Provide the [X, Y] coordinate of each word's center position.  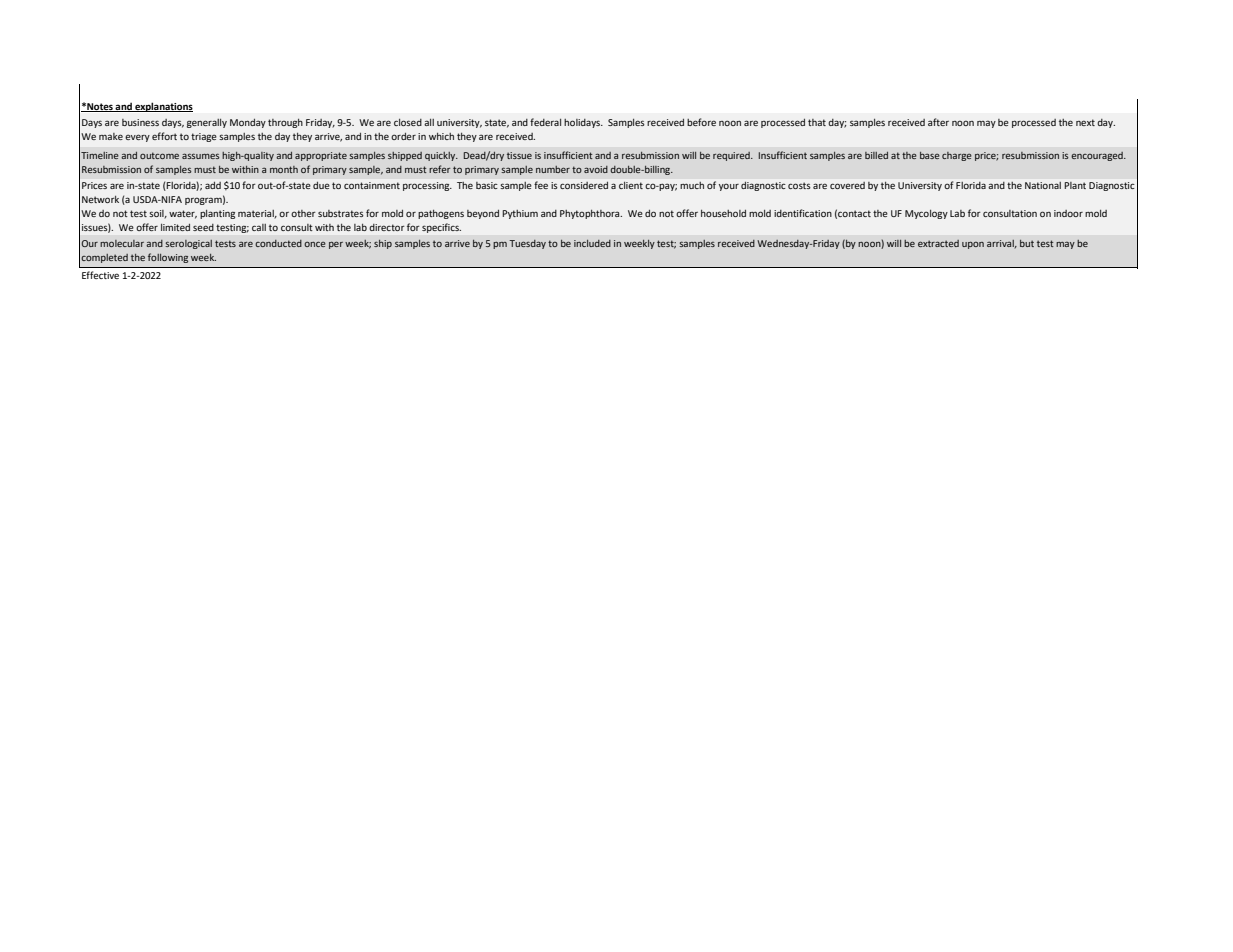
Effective [100, 275]
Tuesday [527, 244]
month [284, 169]
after [938, 122]
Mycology [926, 214]
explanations [163, 107]
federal [545, 122]
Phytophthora [591, 214]
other [303, 213]
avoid [596, 169]
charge [957, 156]
